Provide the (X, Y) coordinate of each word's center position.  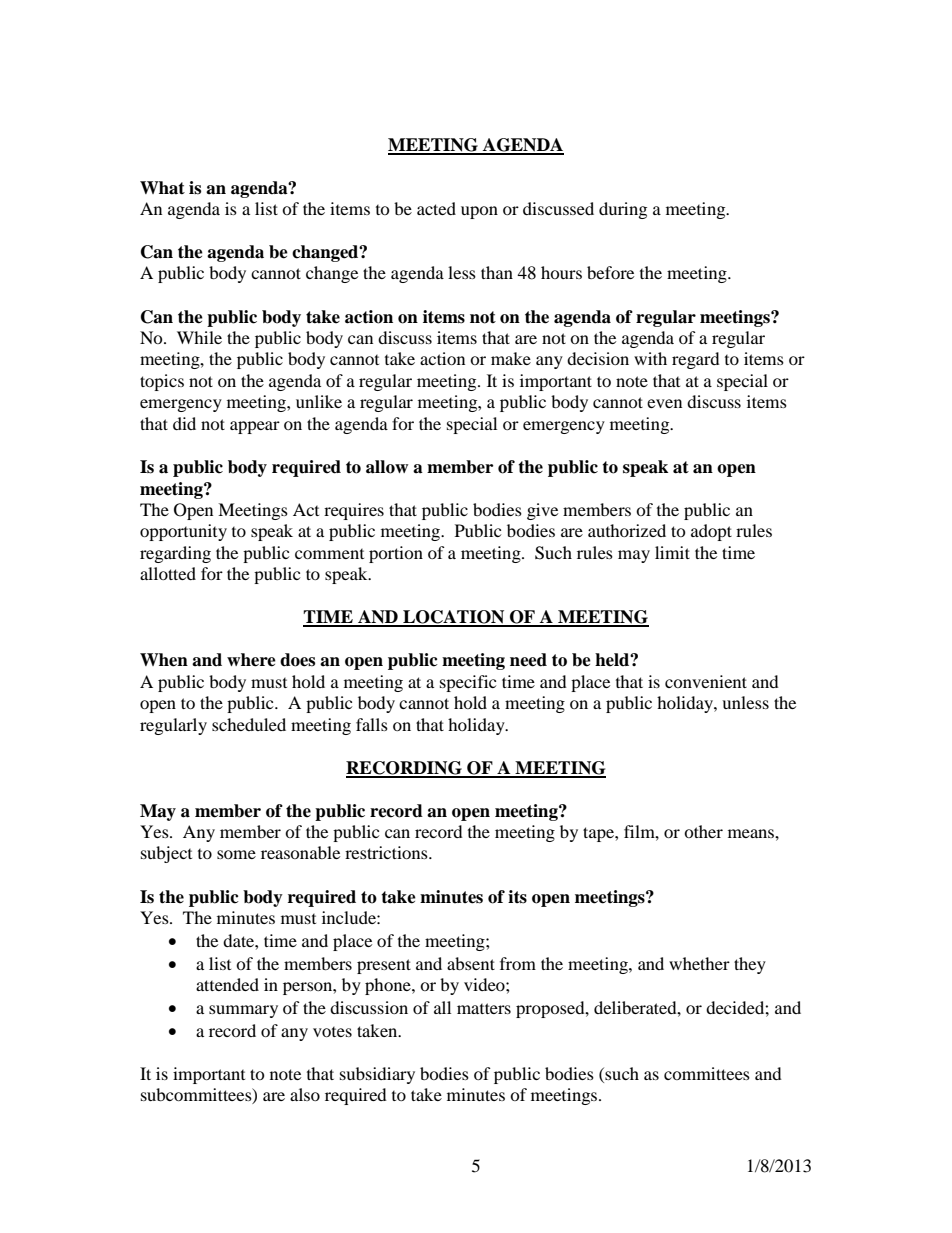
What (162, 188)
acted (436, 208)
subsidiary (377, 1075)
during (623, 210)
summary (243, 1011)
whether (699, 963)
